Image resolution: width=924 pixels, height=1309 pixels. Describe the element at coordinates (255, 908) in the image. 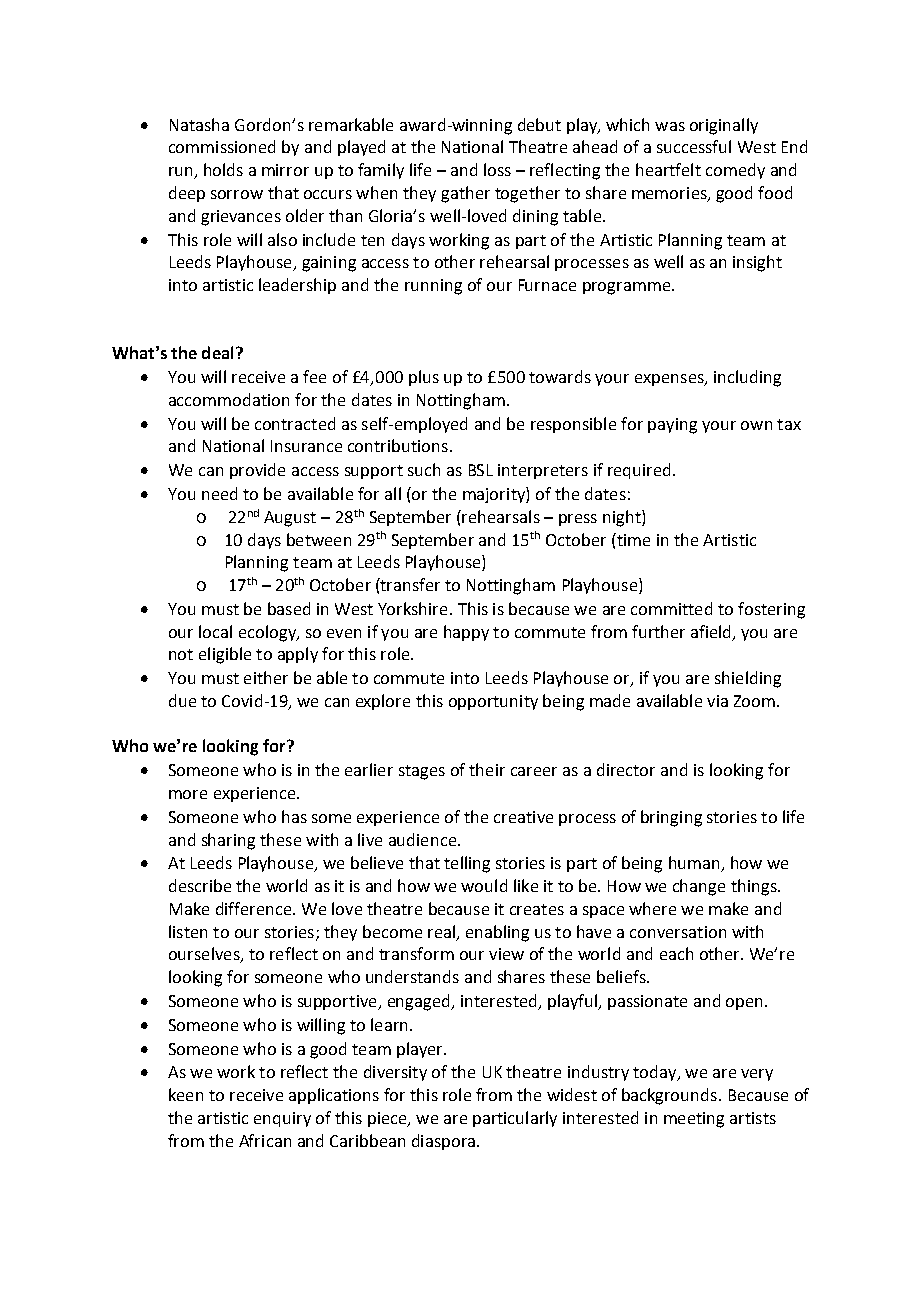

I see `difference` at that location.
